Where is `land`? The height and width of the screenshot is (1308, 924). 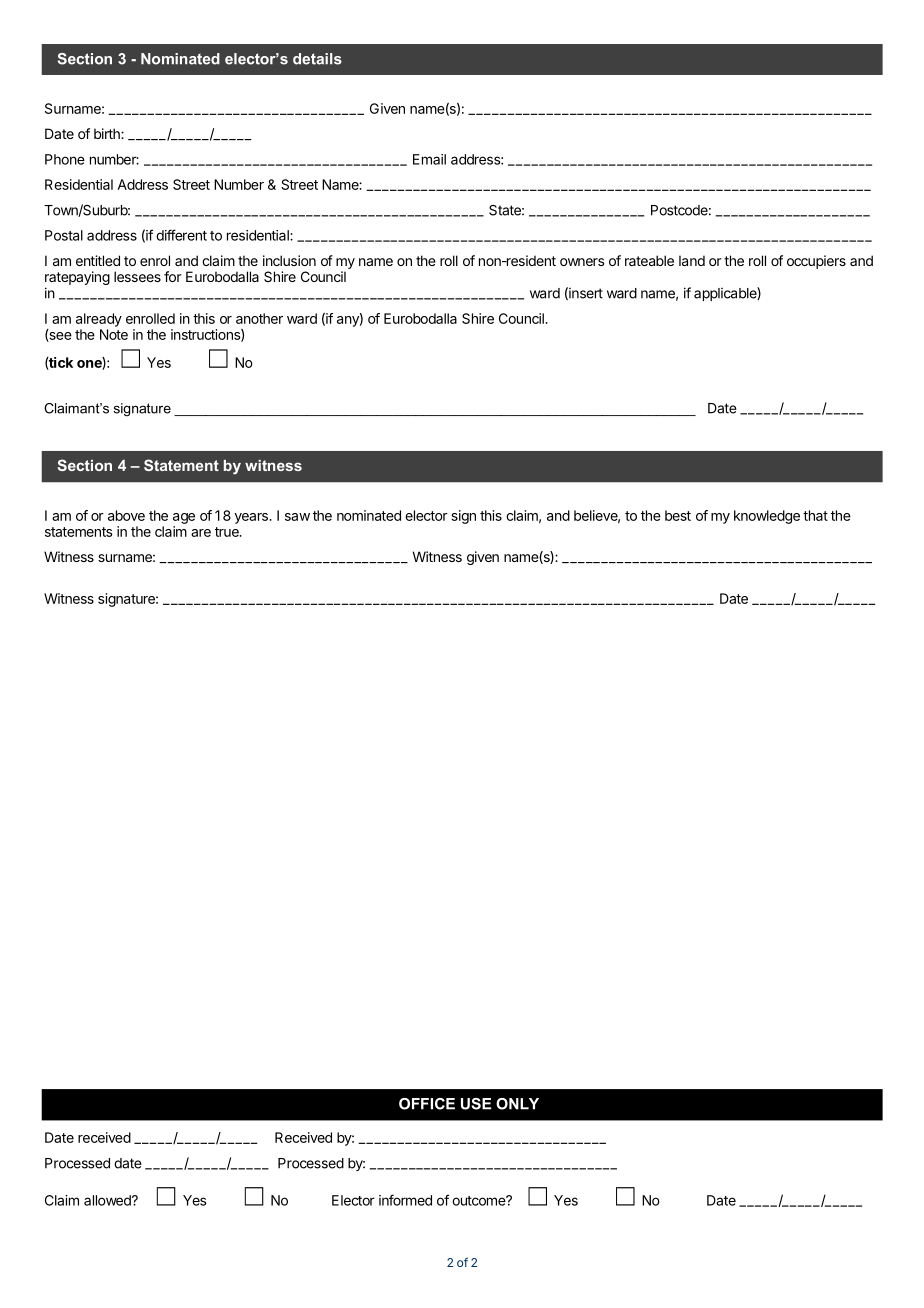 land is located at coordinates (692, 260).
